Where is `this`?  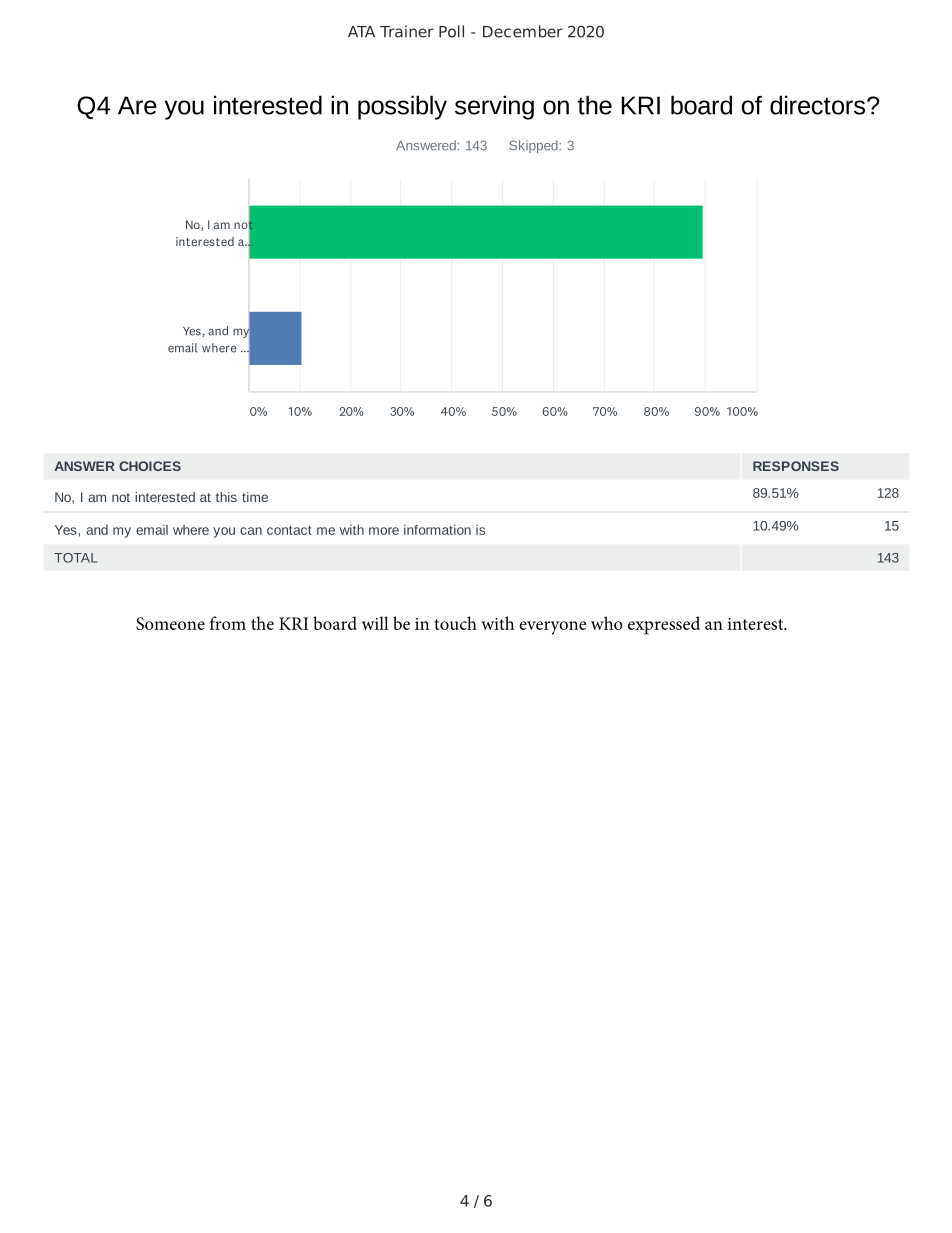 this is located at coordinates (226, 497).
